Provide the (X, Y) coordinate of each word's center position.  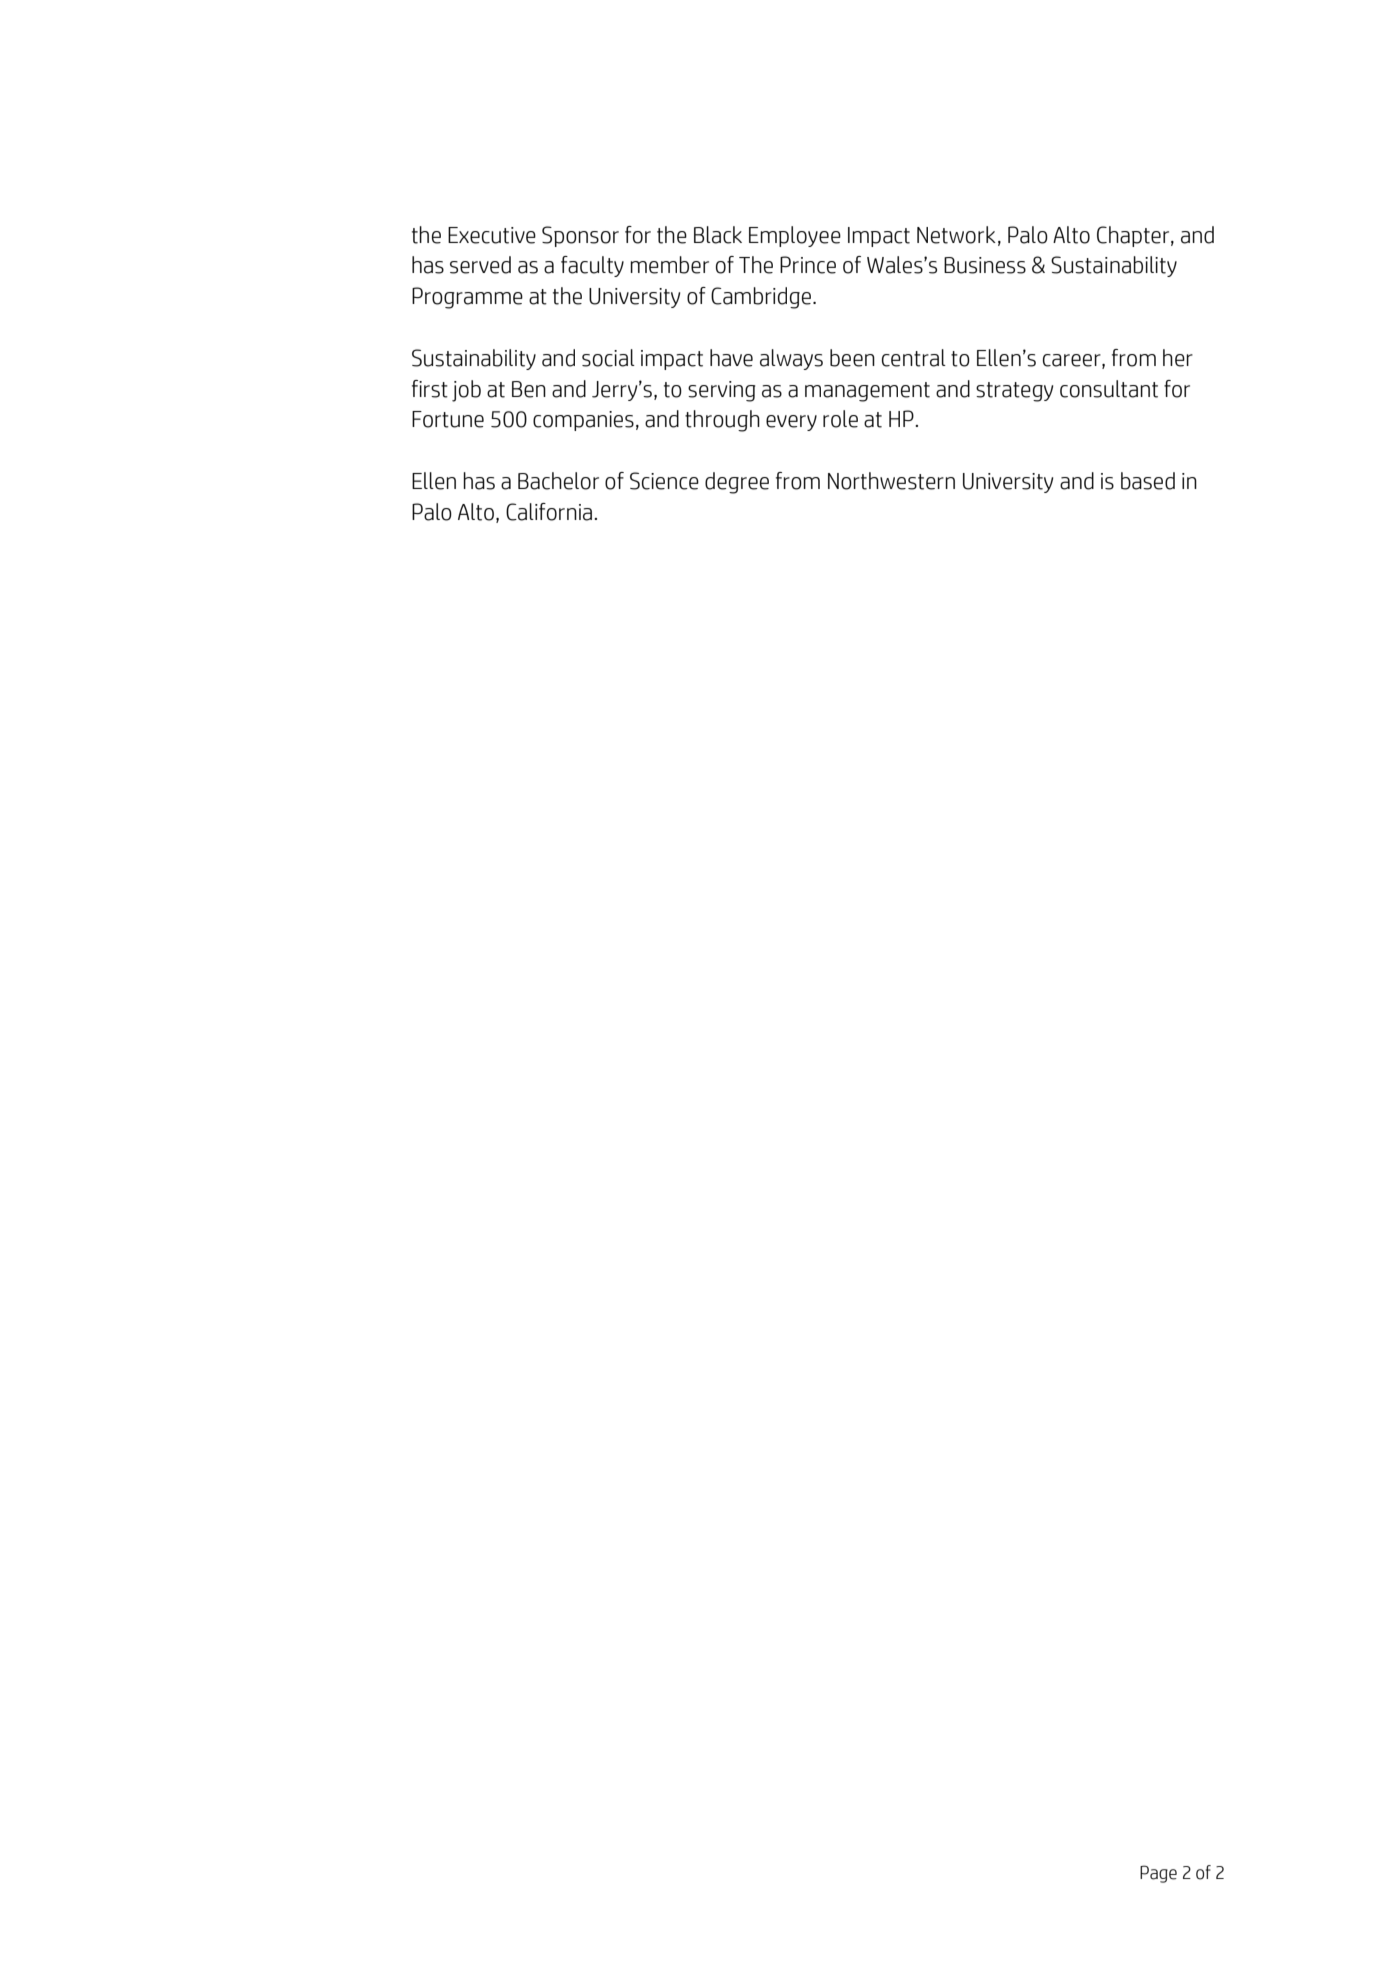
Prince (808, 265)
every (791, 423)
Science (664, 481)
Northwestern (891, 481)
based (1148, 481)
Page (1158, 1874)
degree (737, 483)
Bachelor (558, 481)
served (480, 265)
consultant (1109, 389)
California (550, 512)
